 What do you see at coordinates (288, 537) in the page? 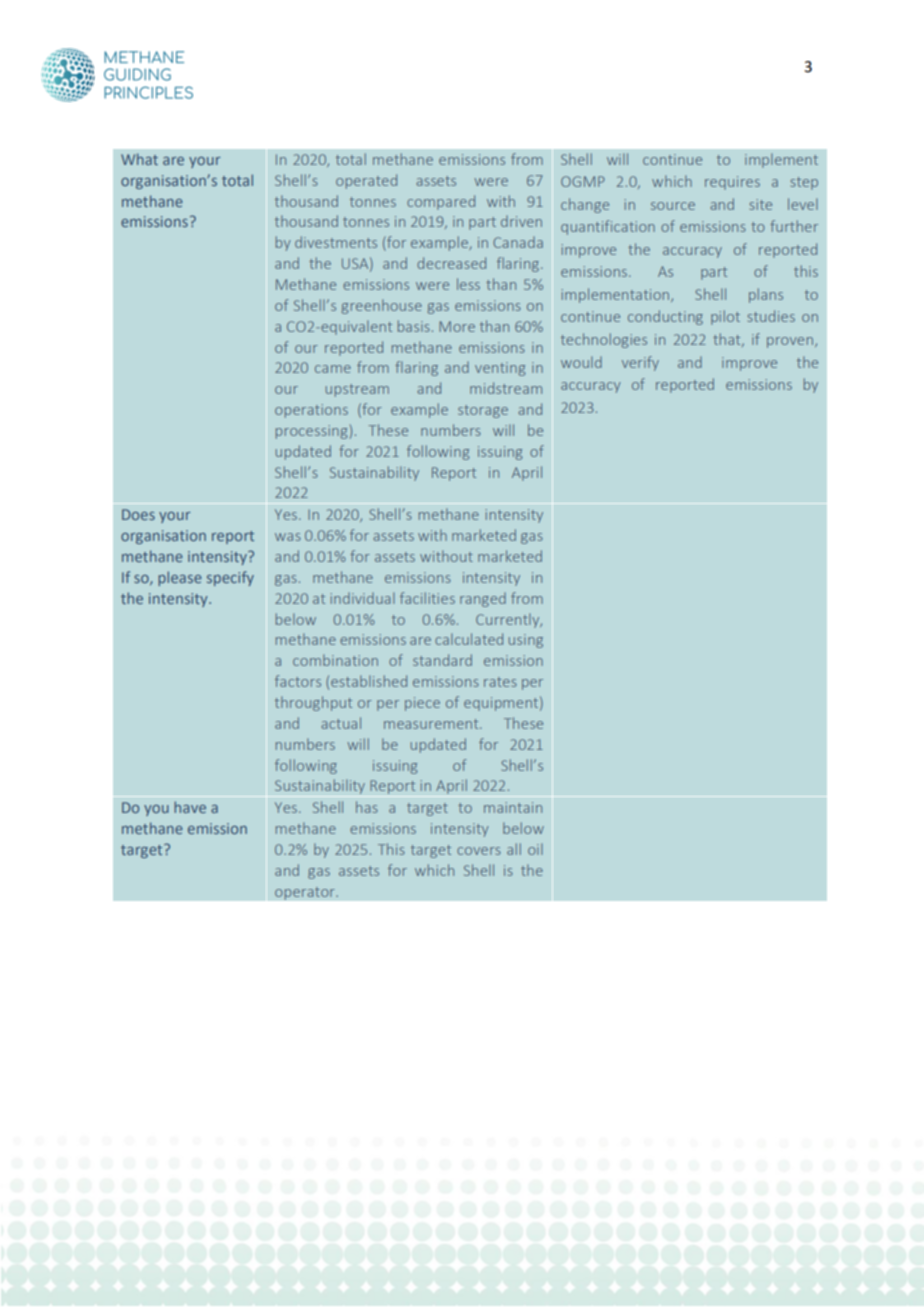
I see `was` at bounding box center [288, 537].
